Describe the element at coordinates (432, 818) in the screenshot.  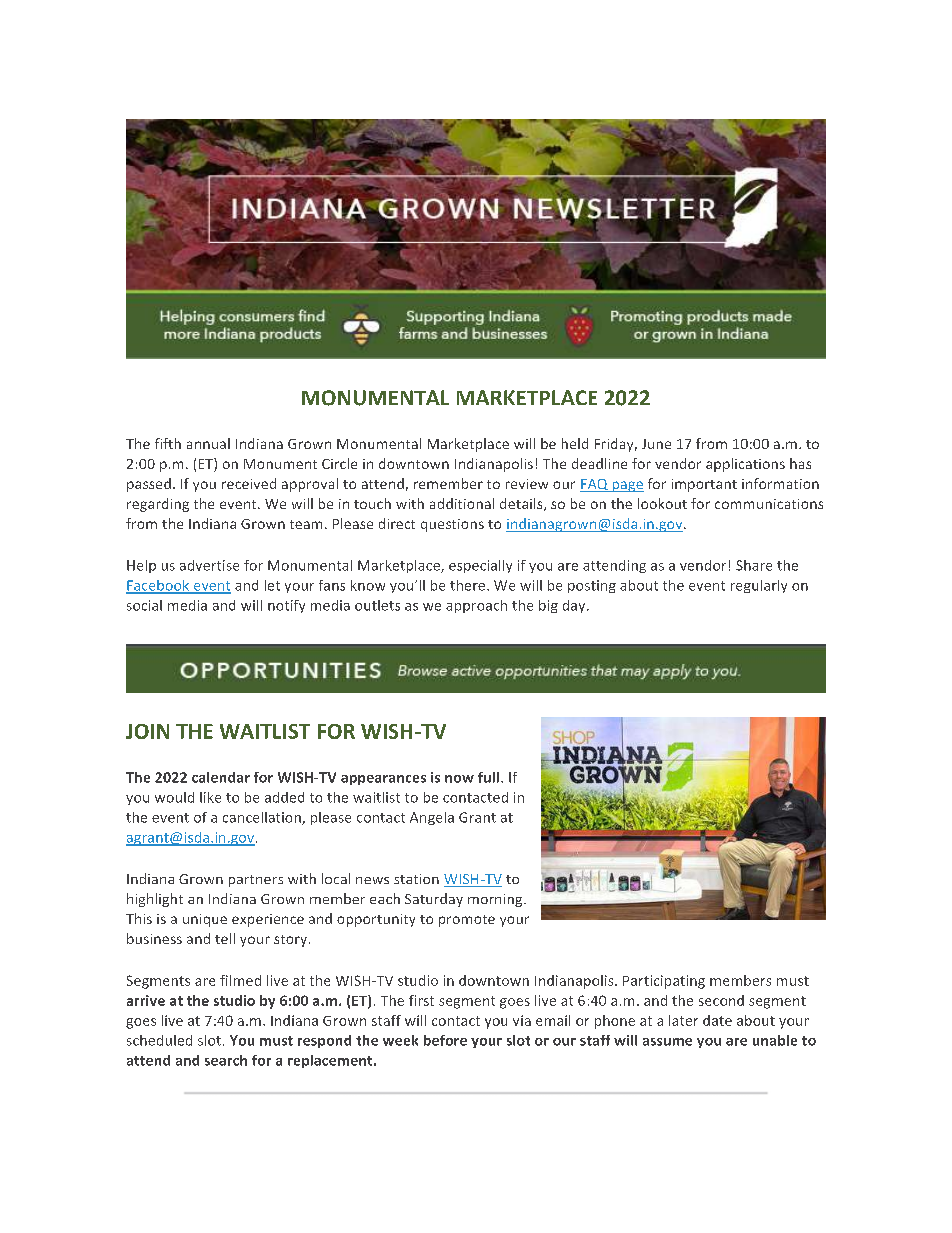
I see `Angela` at that location.
